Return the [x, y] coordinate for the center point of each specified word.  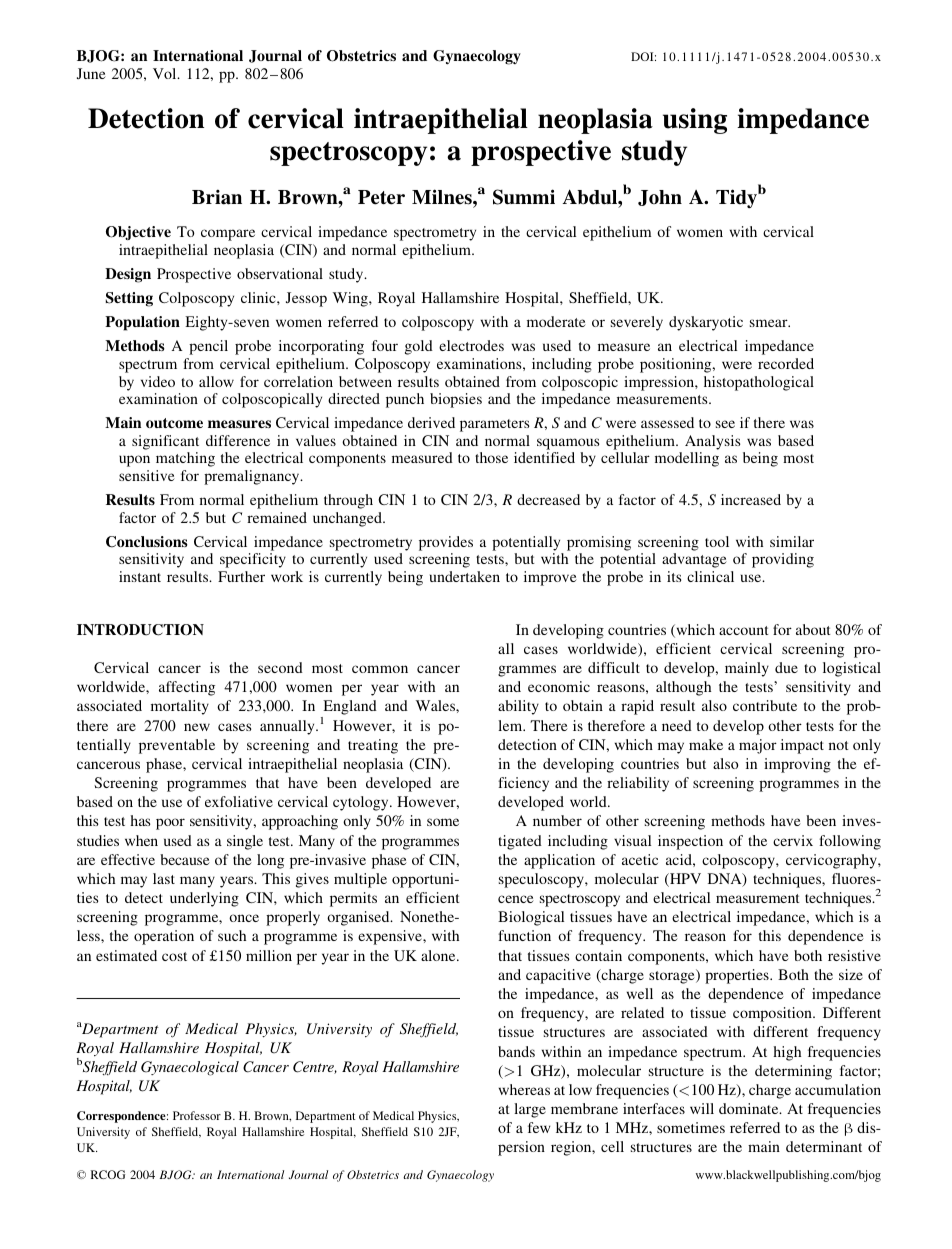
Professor [197, 1115]
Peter [381, 197]
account [744, 630]
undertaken [465, 576]
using [695, 121]
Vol [166, 73]
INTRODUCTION [140, 630]
